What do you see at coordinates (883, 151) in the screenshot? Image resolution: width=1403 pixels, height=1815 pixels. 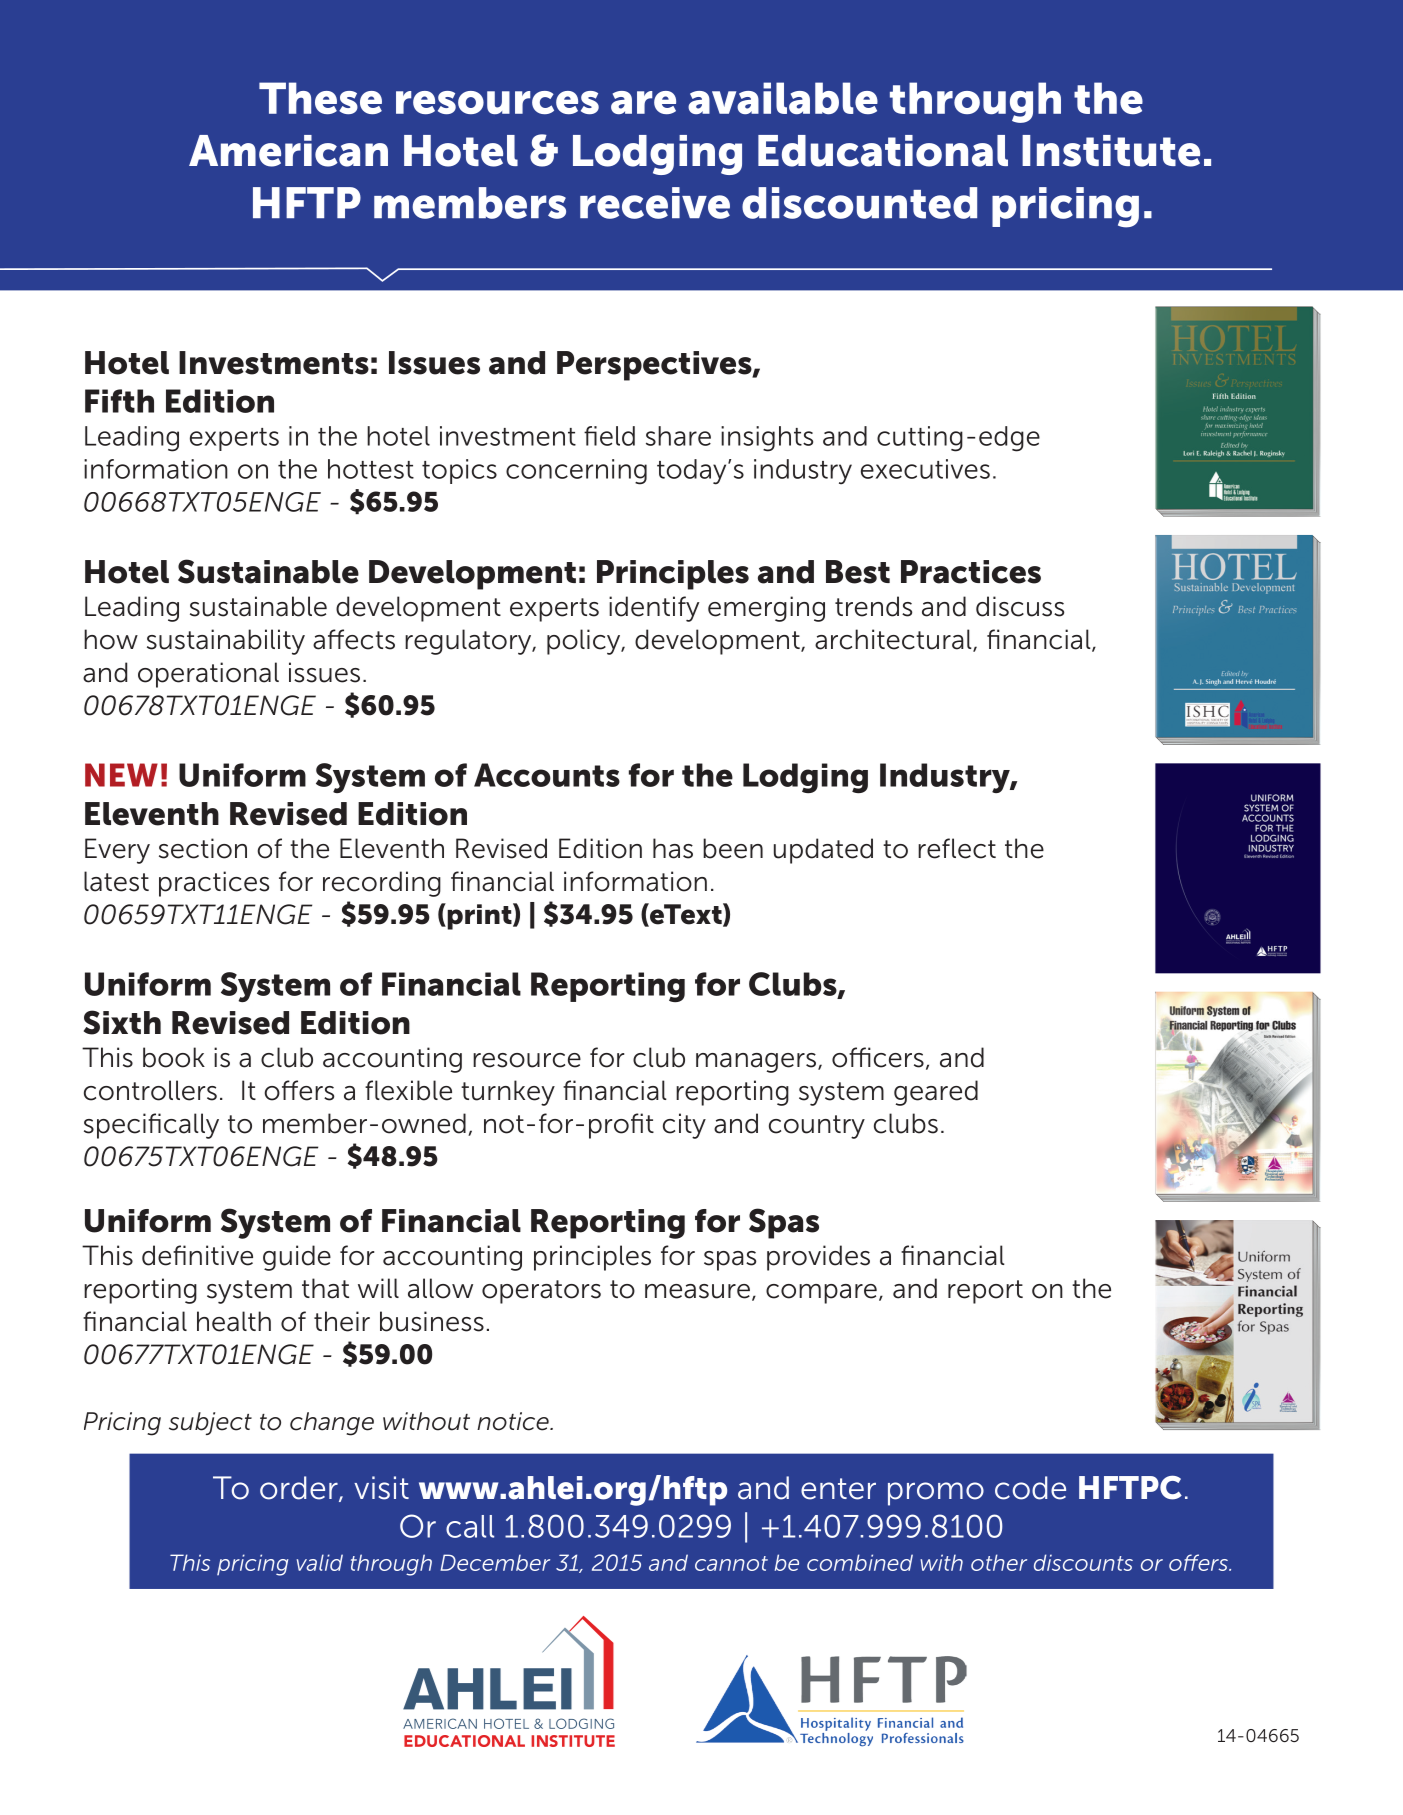 I see `Educational` at bounding box center [883, 151].
